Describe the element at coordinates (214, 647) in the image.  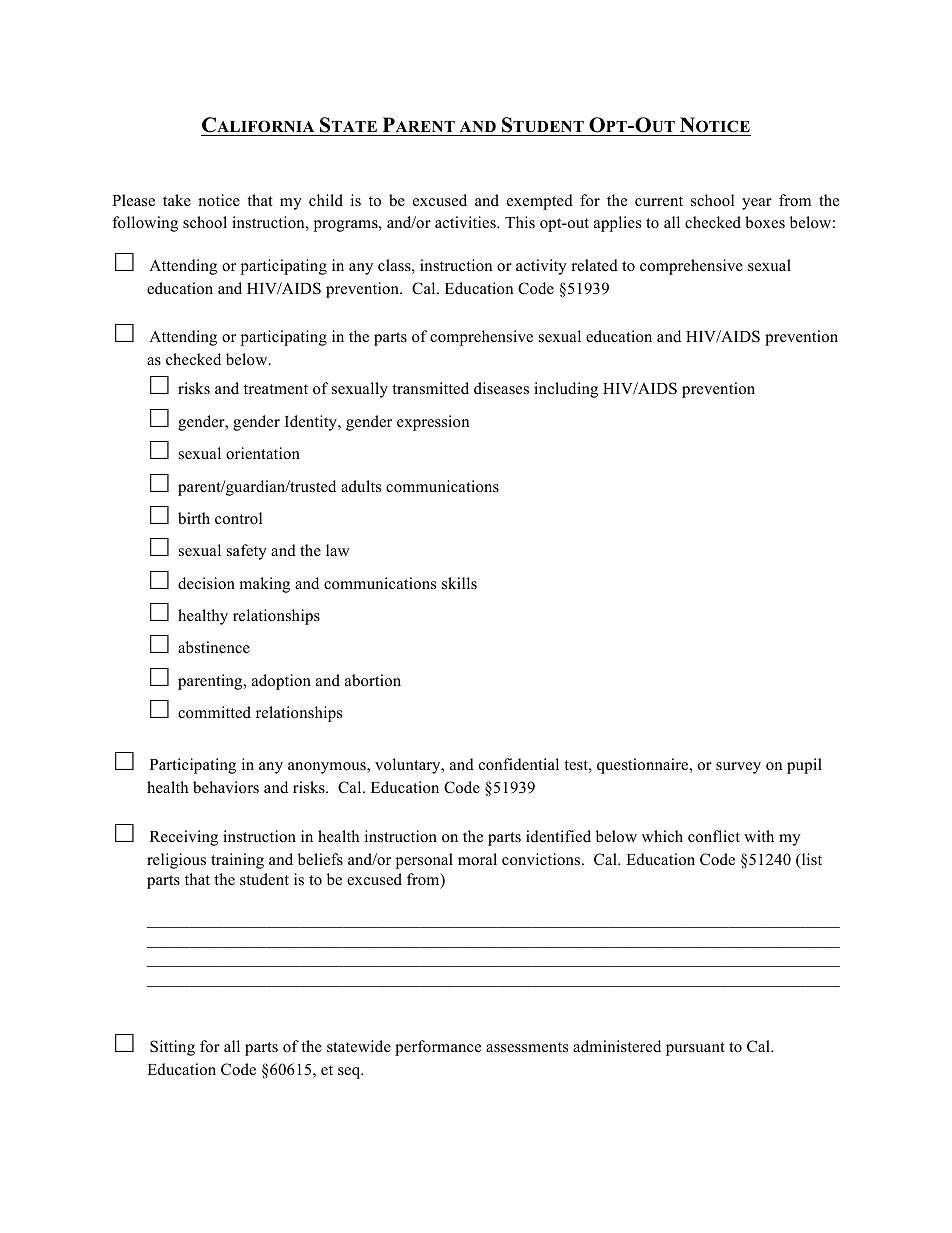
I see `abstinence` at that location.
